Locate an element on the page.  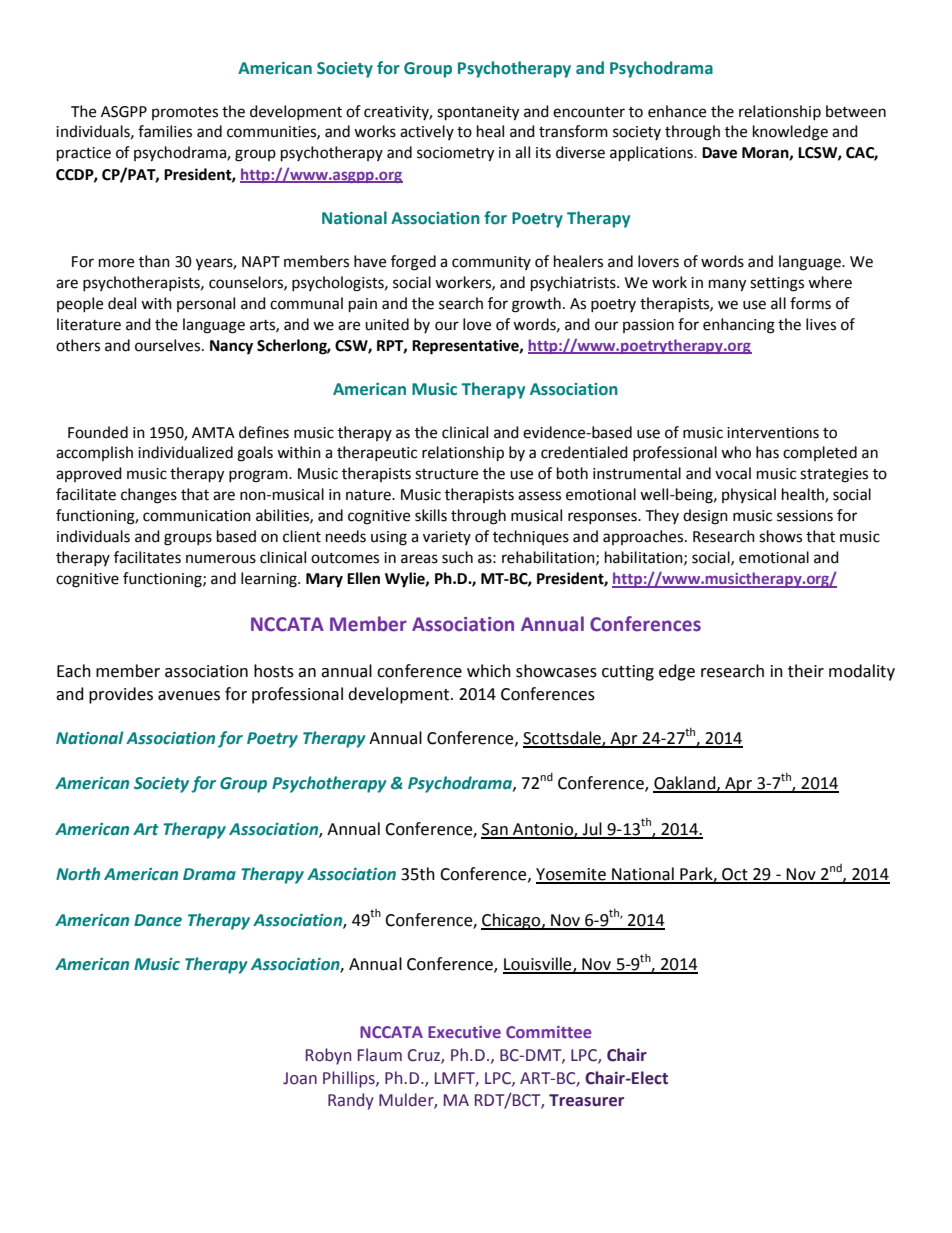
structure is located at coordinates (446, 474).
